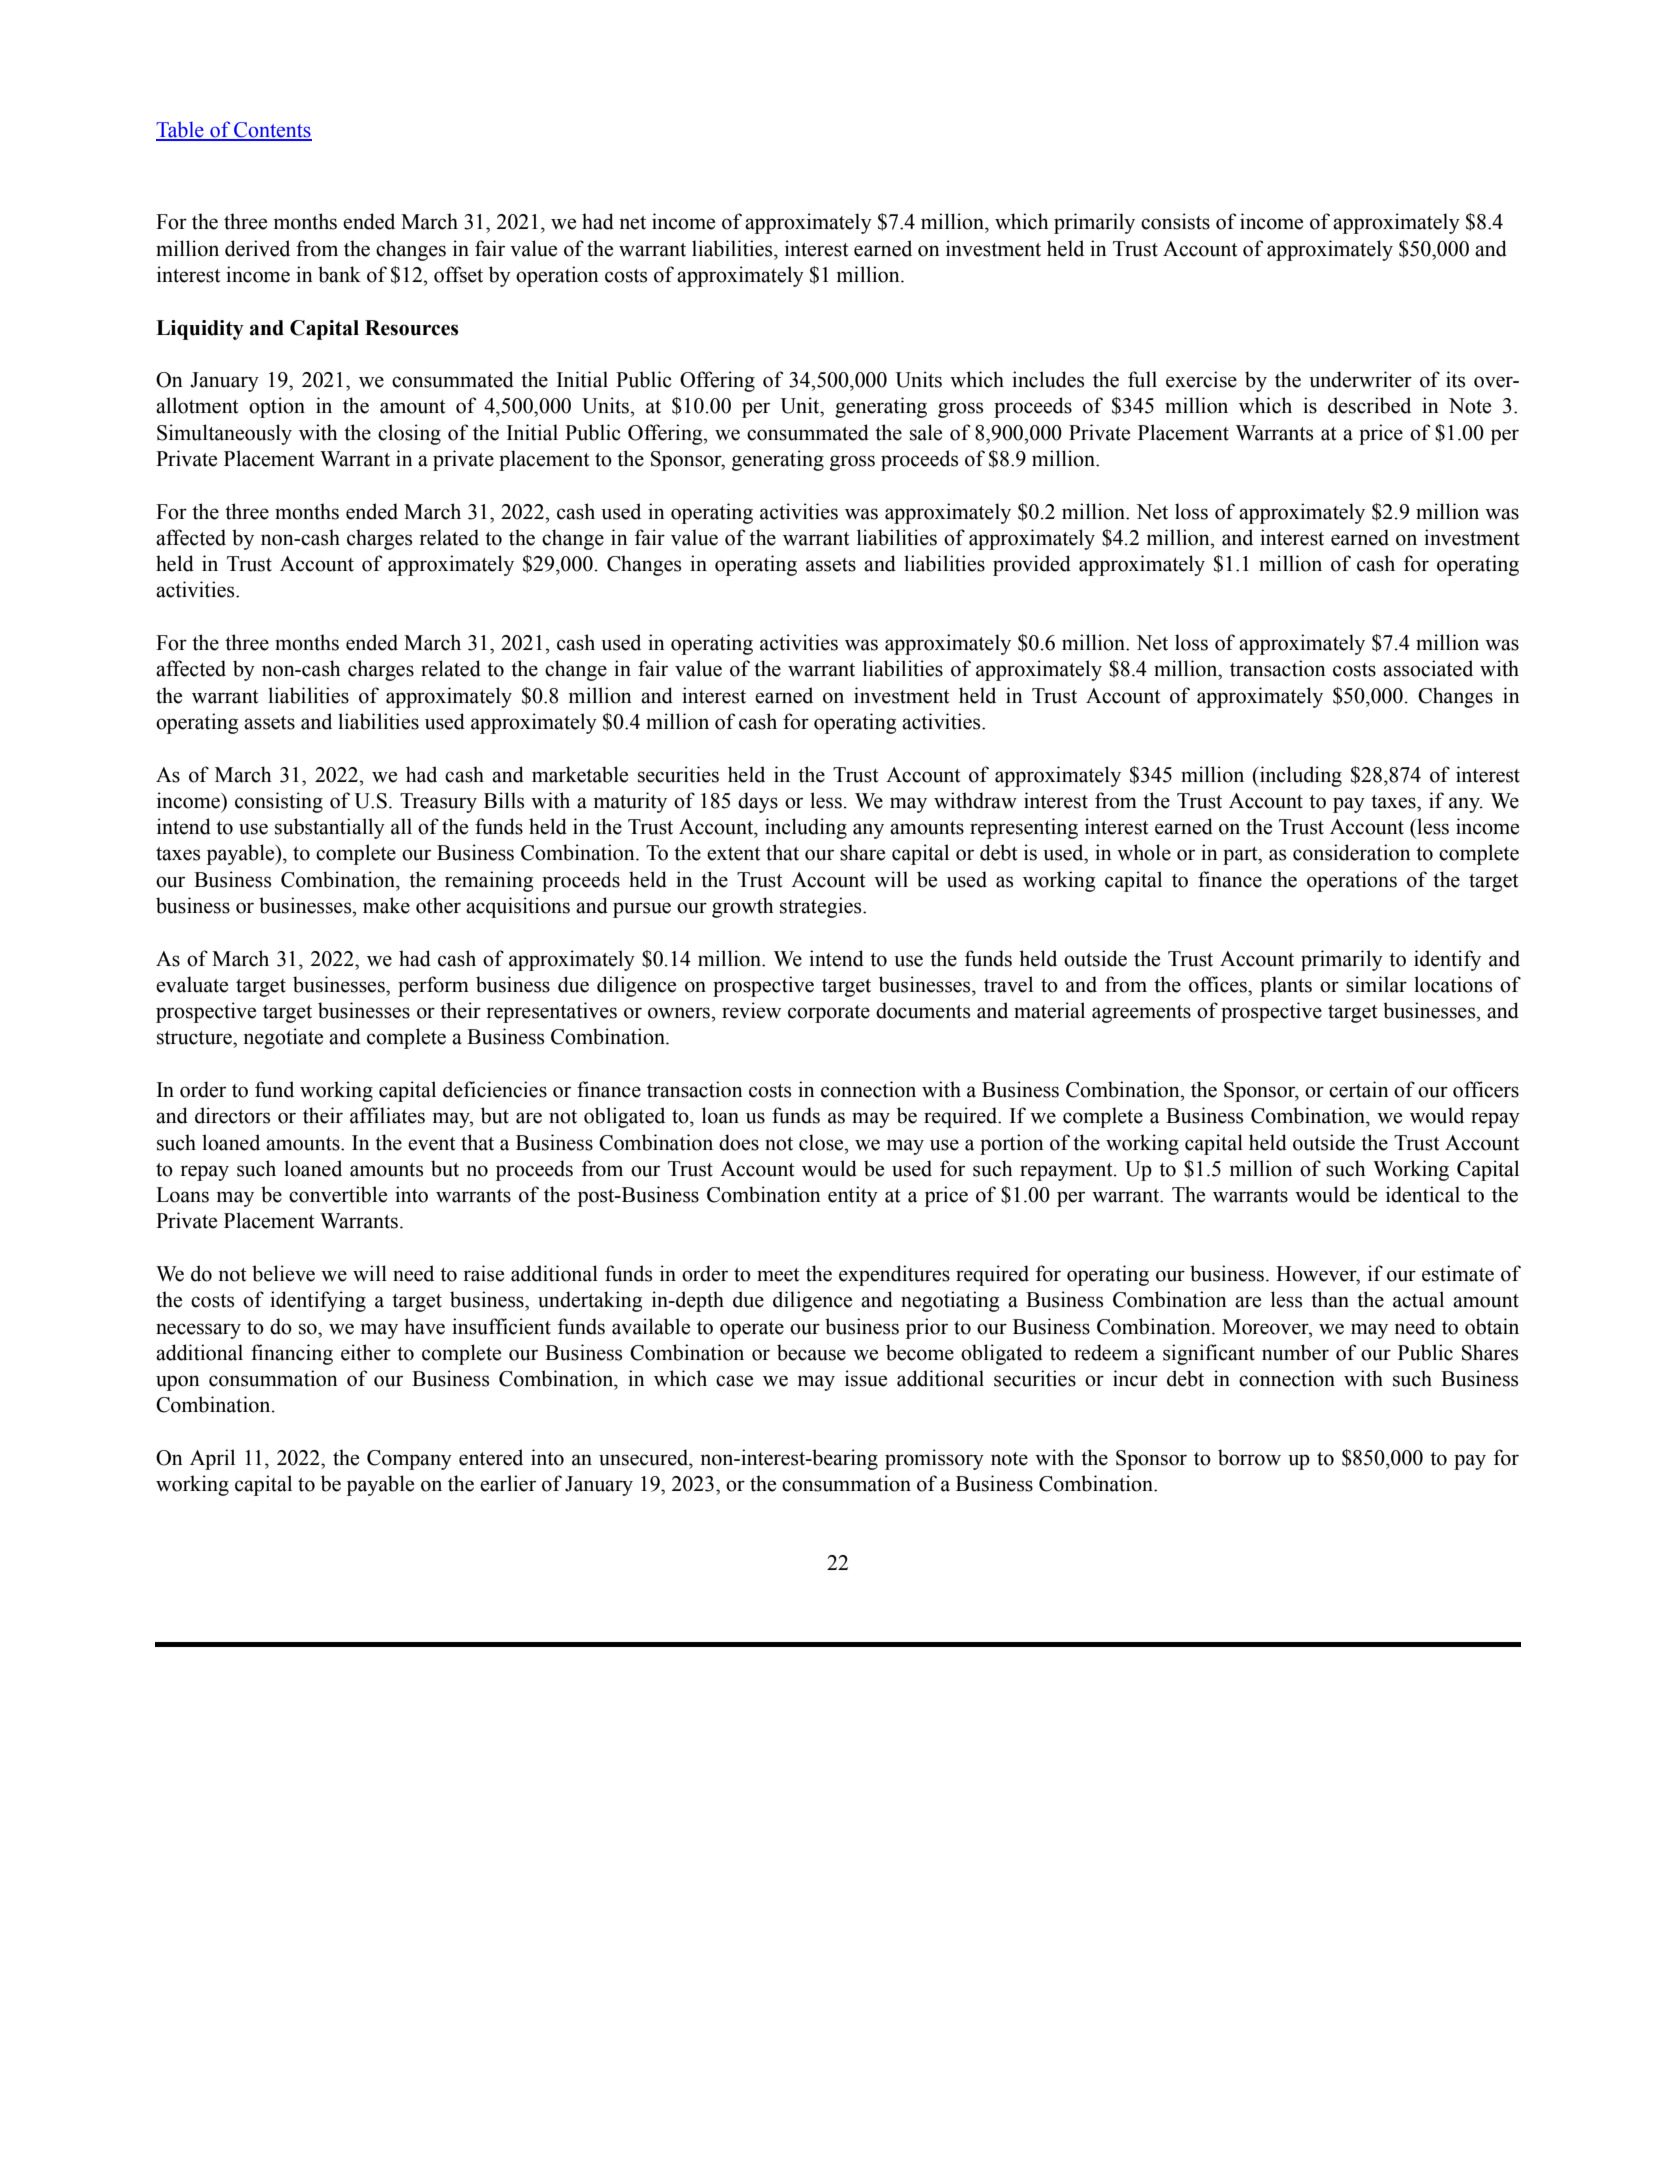  What do you see at coordinates (1359, 1089) in the image?
I see `certain` at bounding box center [1359, 1089].
